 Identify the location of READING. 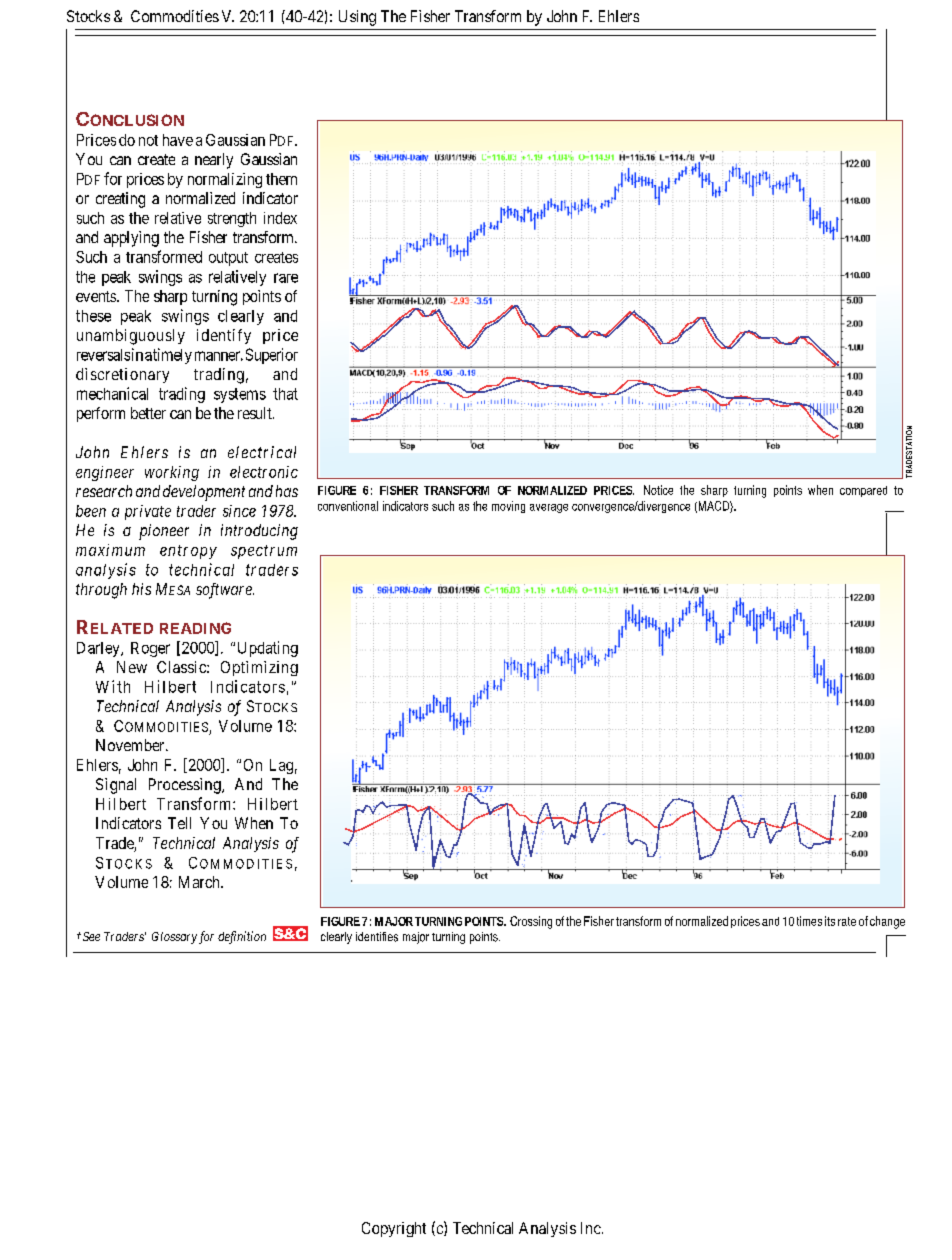
(195, 628).
